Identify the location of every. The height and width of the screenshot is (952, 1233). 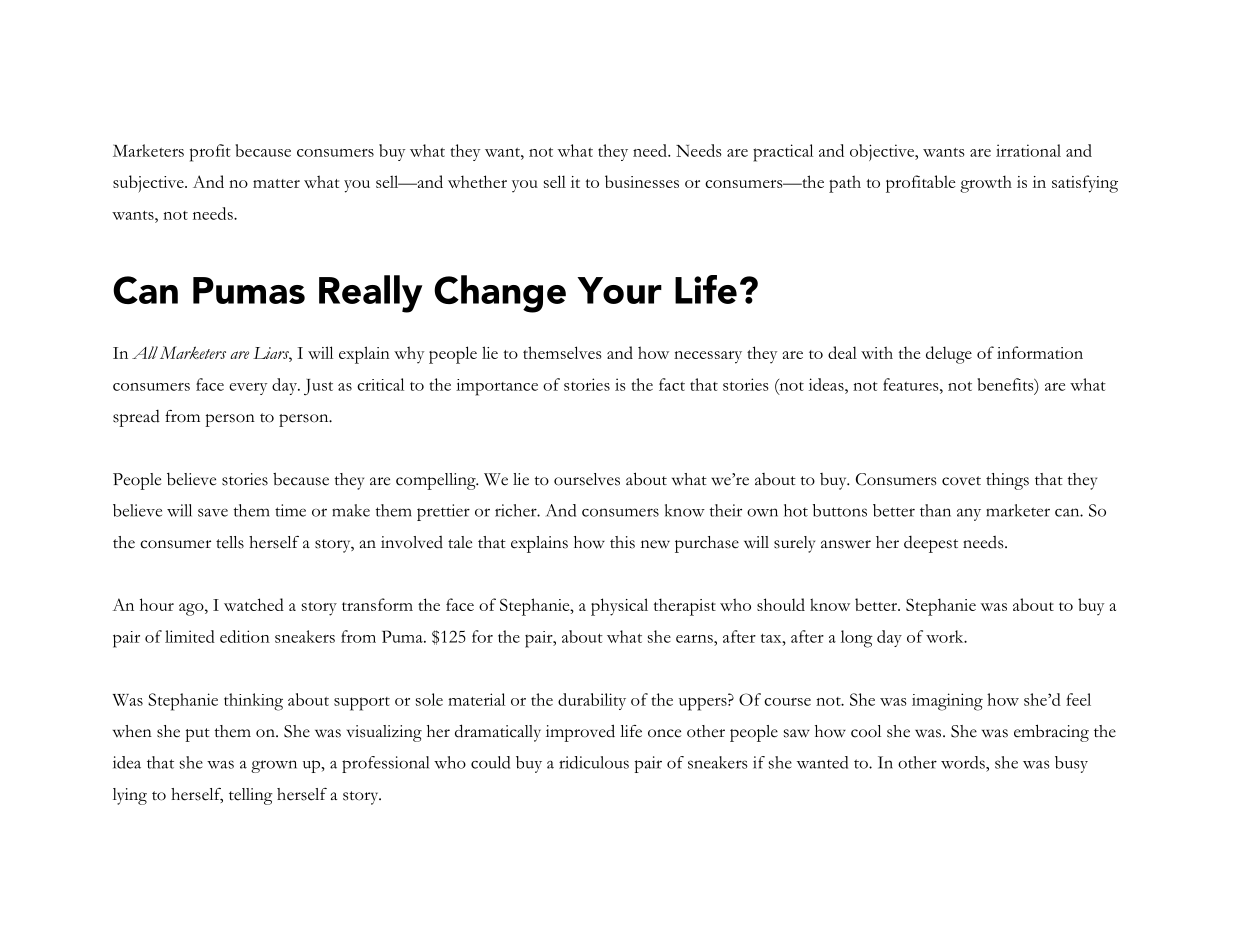
(248, 389).
